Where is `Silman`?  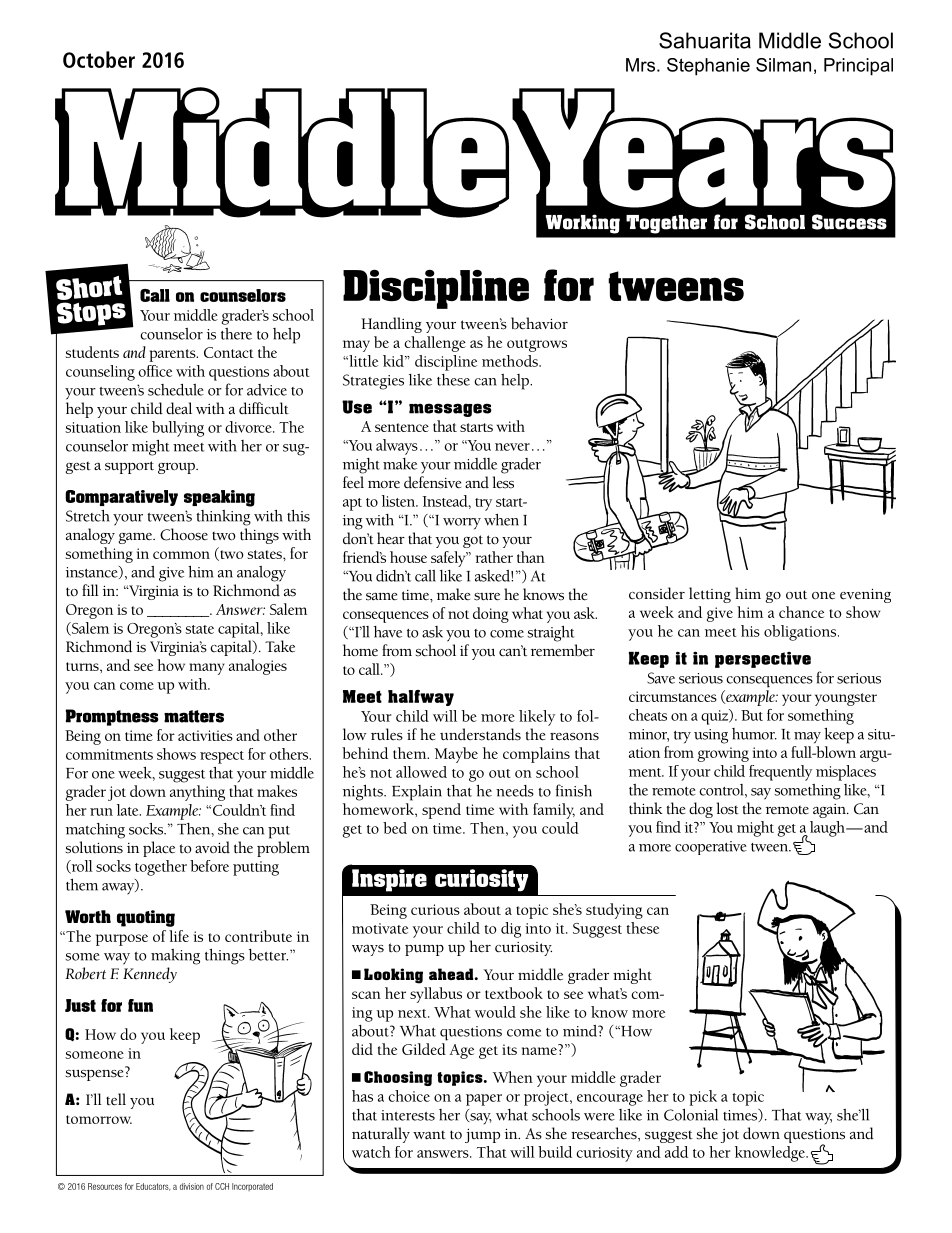
Silman is located at coordinates (783, 65).
